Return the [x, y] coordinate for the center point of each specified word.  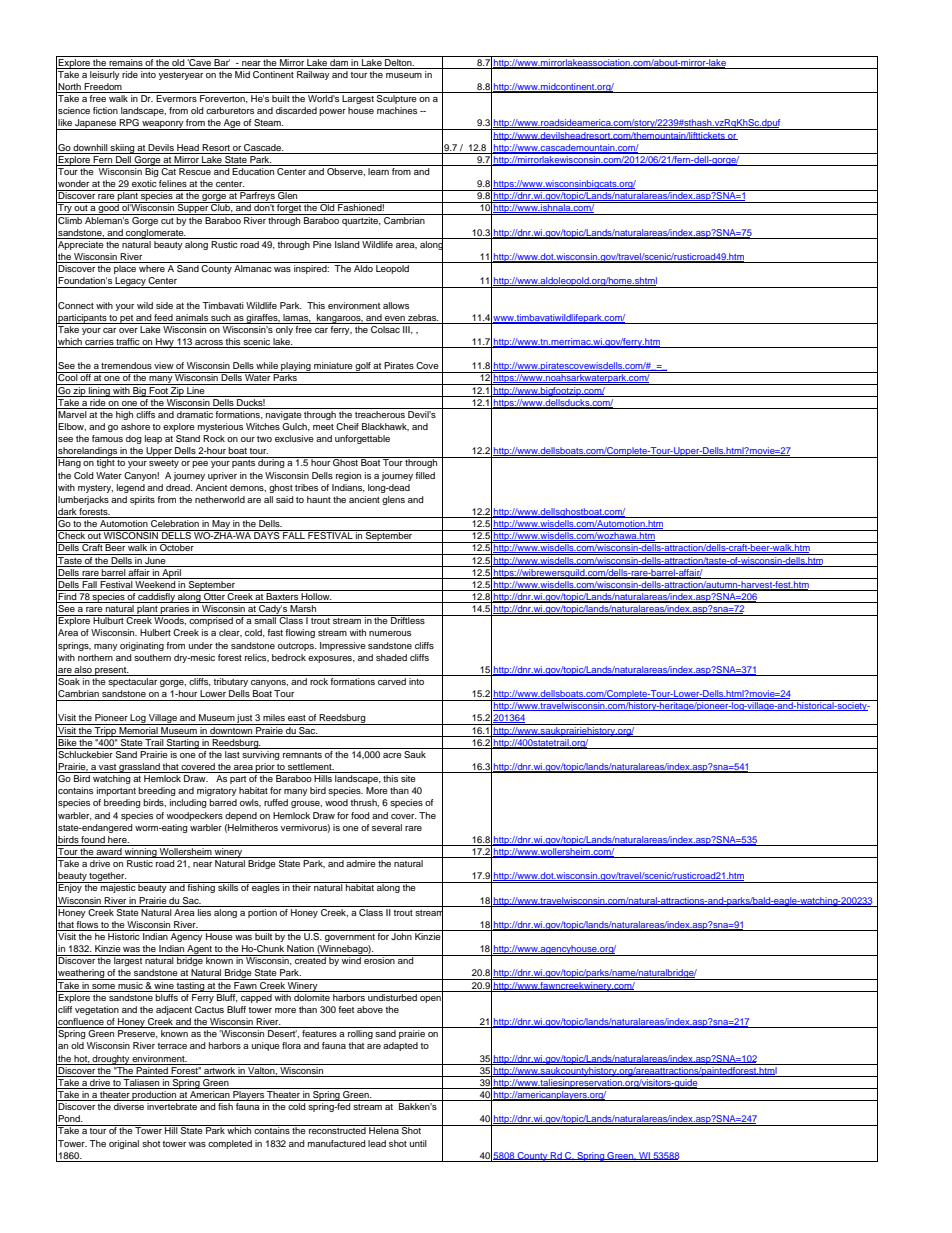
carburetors [230, 110]
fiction [105, 110]
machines [397, 110]
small [265, 619]
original [124, 1144]
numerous [390, 633]
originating [142, 646]
